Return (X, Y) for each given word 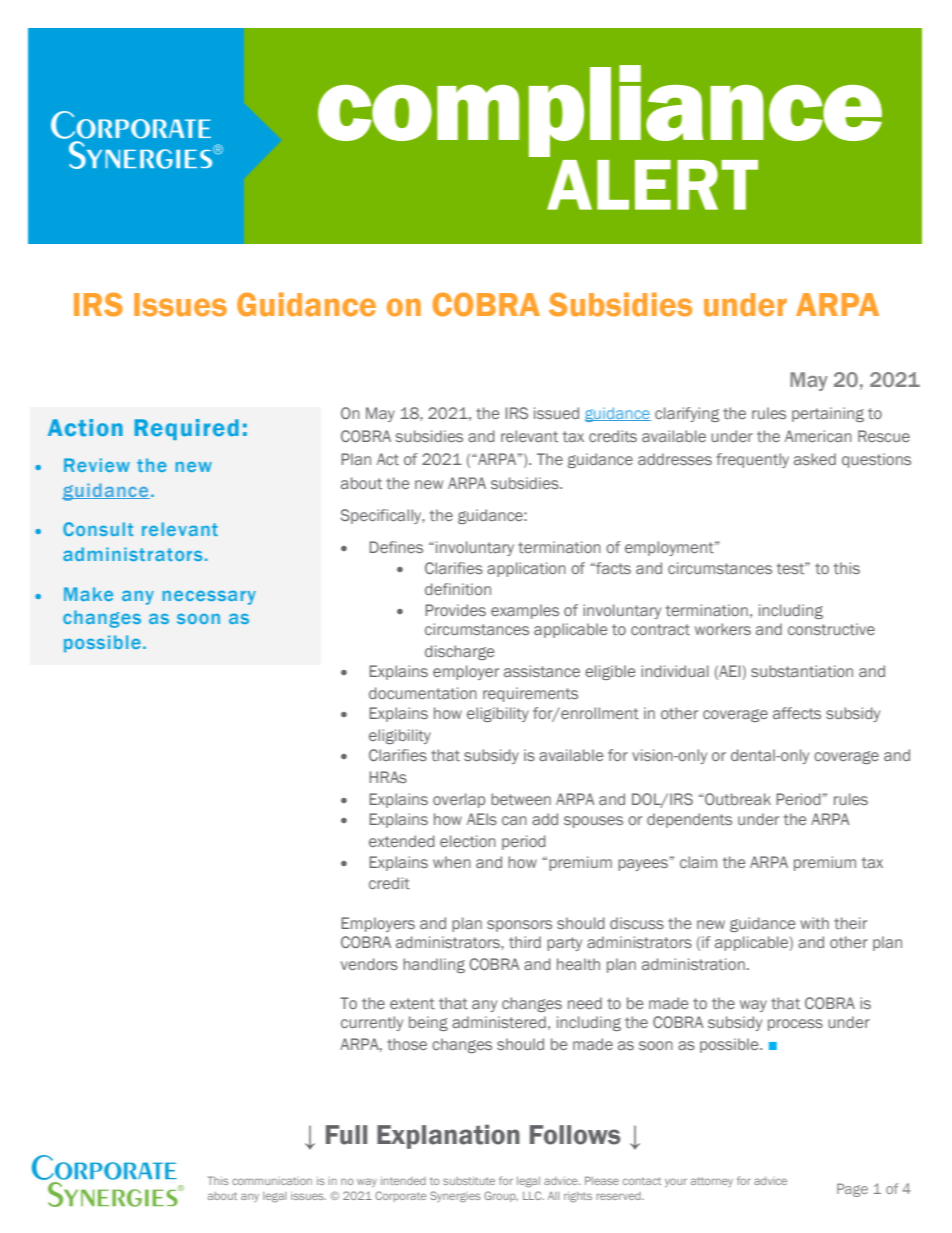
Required (187, 429)
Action (85, 427)
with (814, 923)
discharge (460, 652)
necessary (209, 597)
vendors (369, 964)
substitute (469, 1181)
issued (556, 413)
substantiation (802, 671)
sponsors (519, 926)
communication (272, 1181)
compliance (600, 111)
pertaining (828, 414)
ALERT (652, 185)
